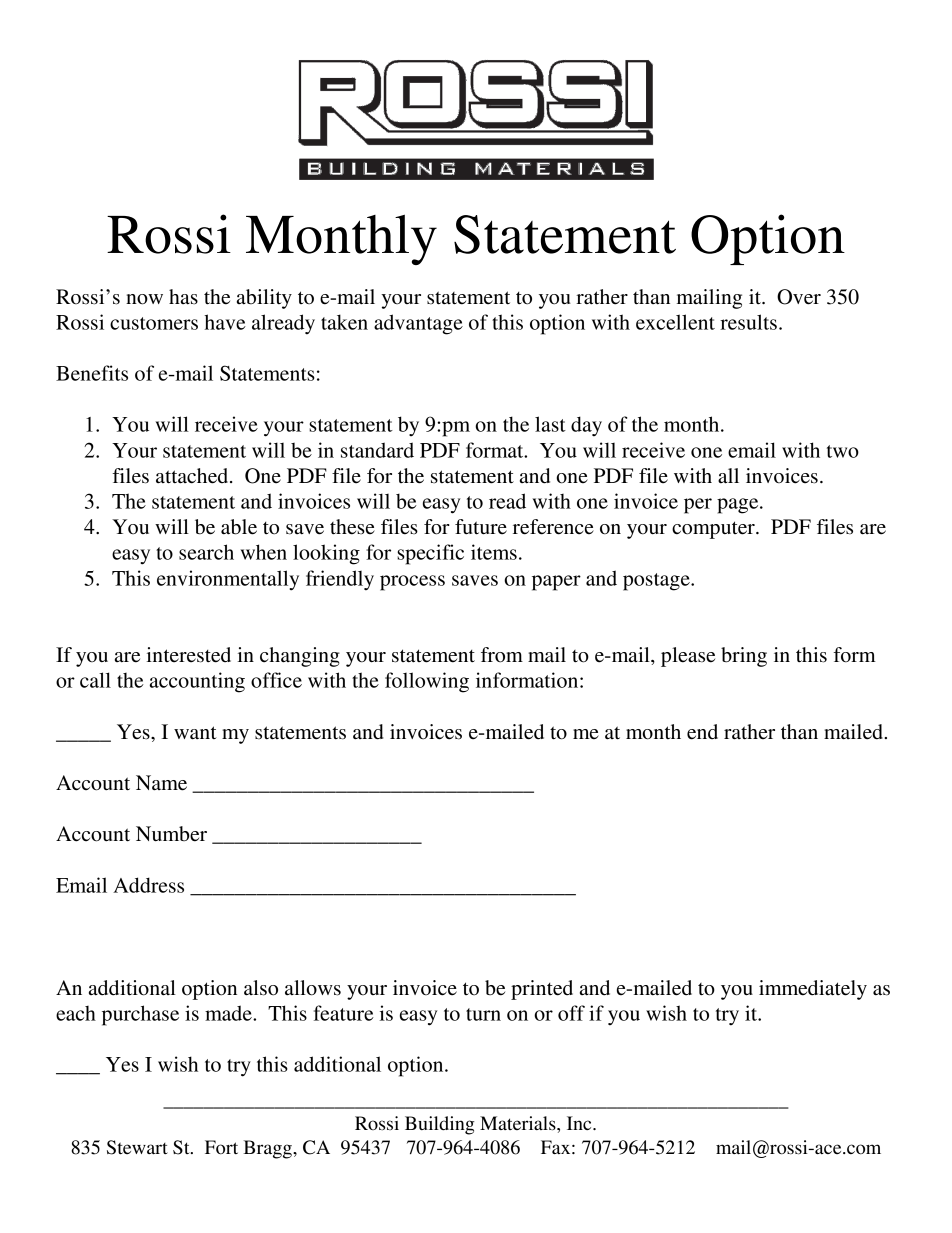 Image resolution: width=952 pixels, height=1233 pixels. I want to click on environmentally, so click(228, 580).
